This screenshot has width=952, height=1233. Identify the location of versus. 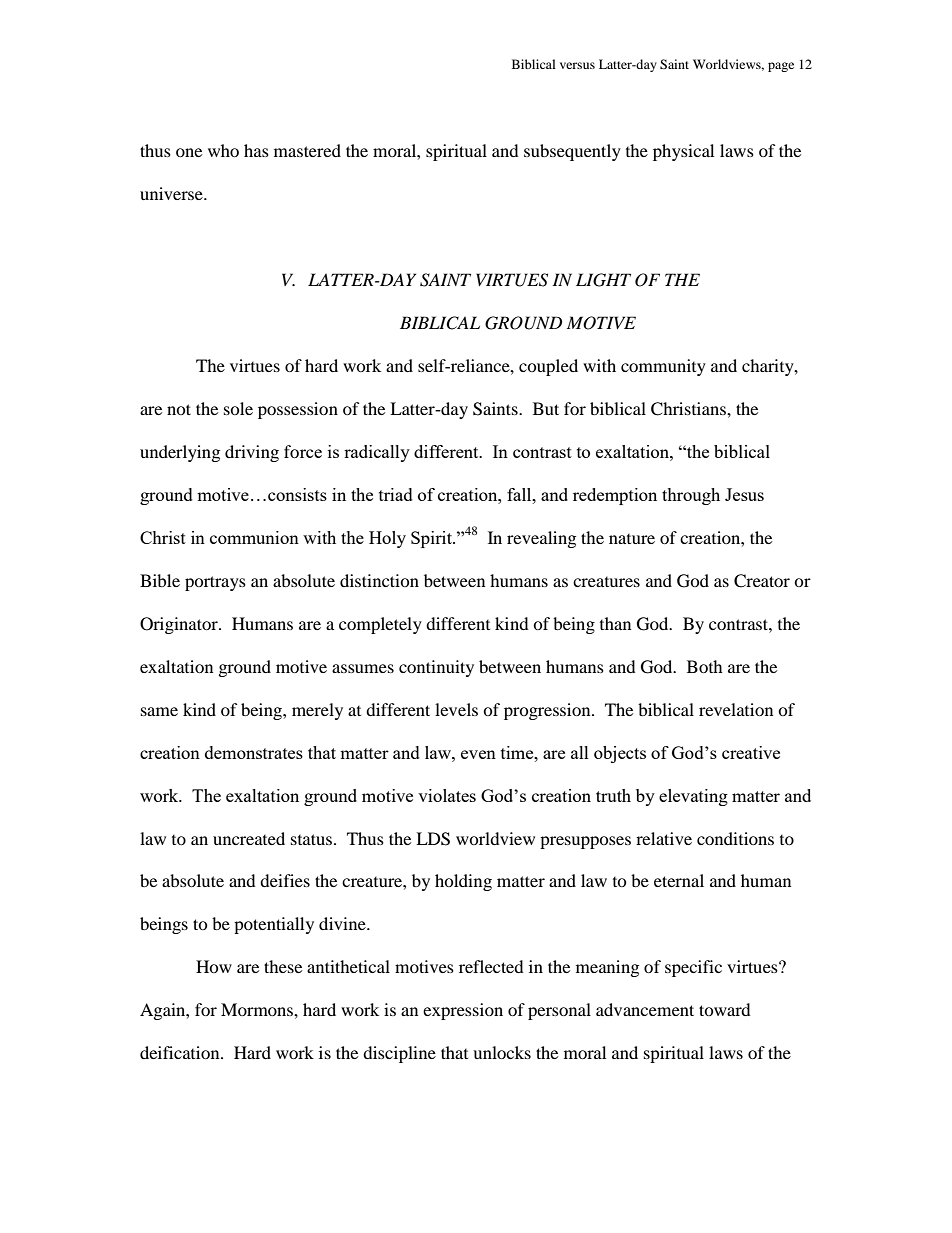
(577, 65).
